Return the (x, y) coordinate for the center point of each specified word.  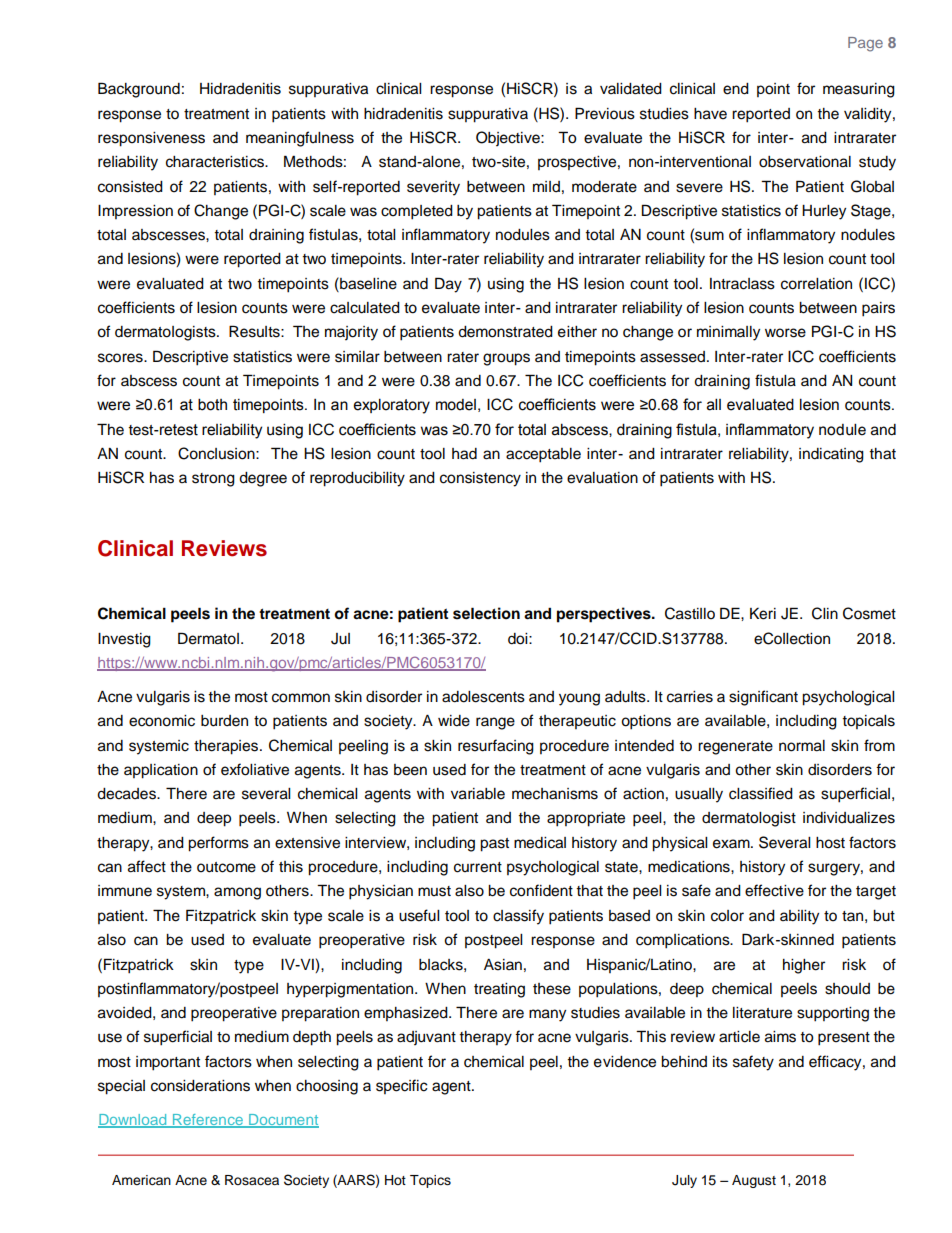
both (212, 404)
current (478, 867)
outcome (226, 867)
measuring (859, 90)
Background (139, 90)
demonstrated (505, 332)
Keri (763, 614)
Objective (509, 139)
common (301, 698)
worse (785, 333)
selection (486, 613)
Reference (208, 1120)
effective (774, 890)
